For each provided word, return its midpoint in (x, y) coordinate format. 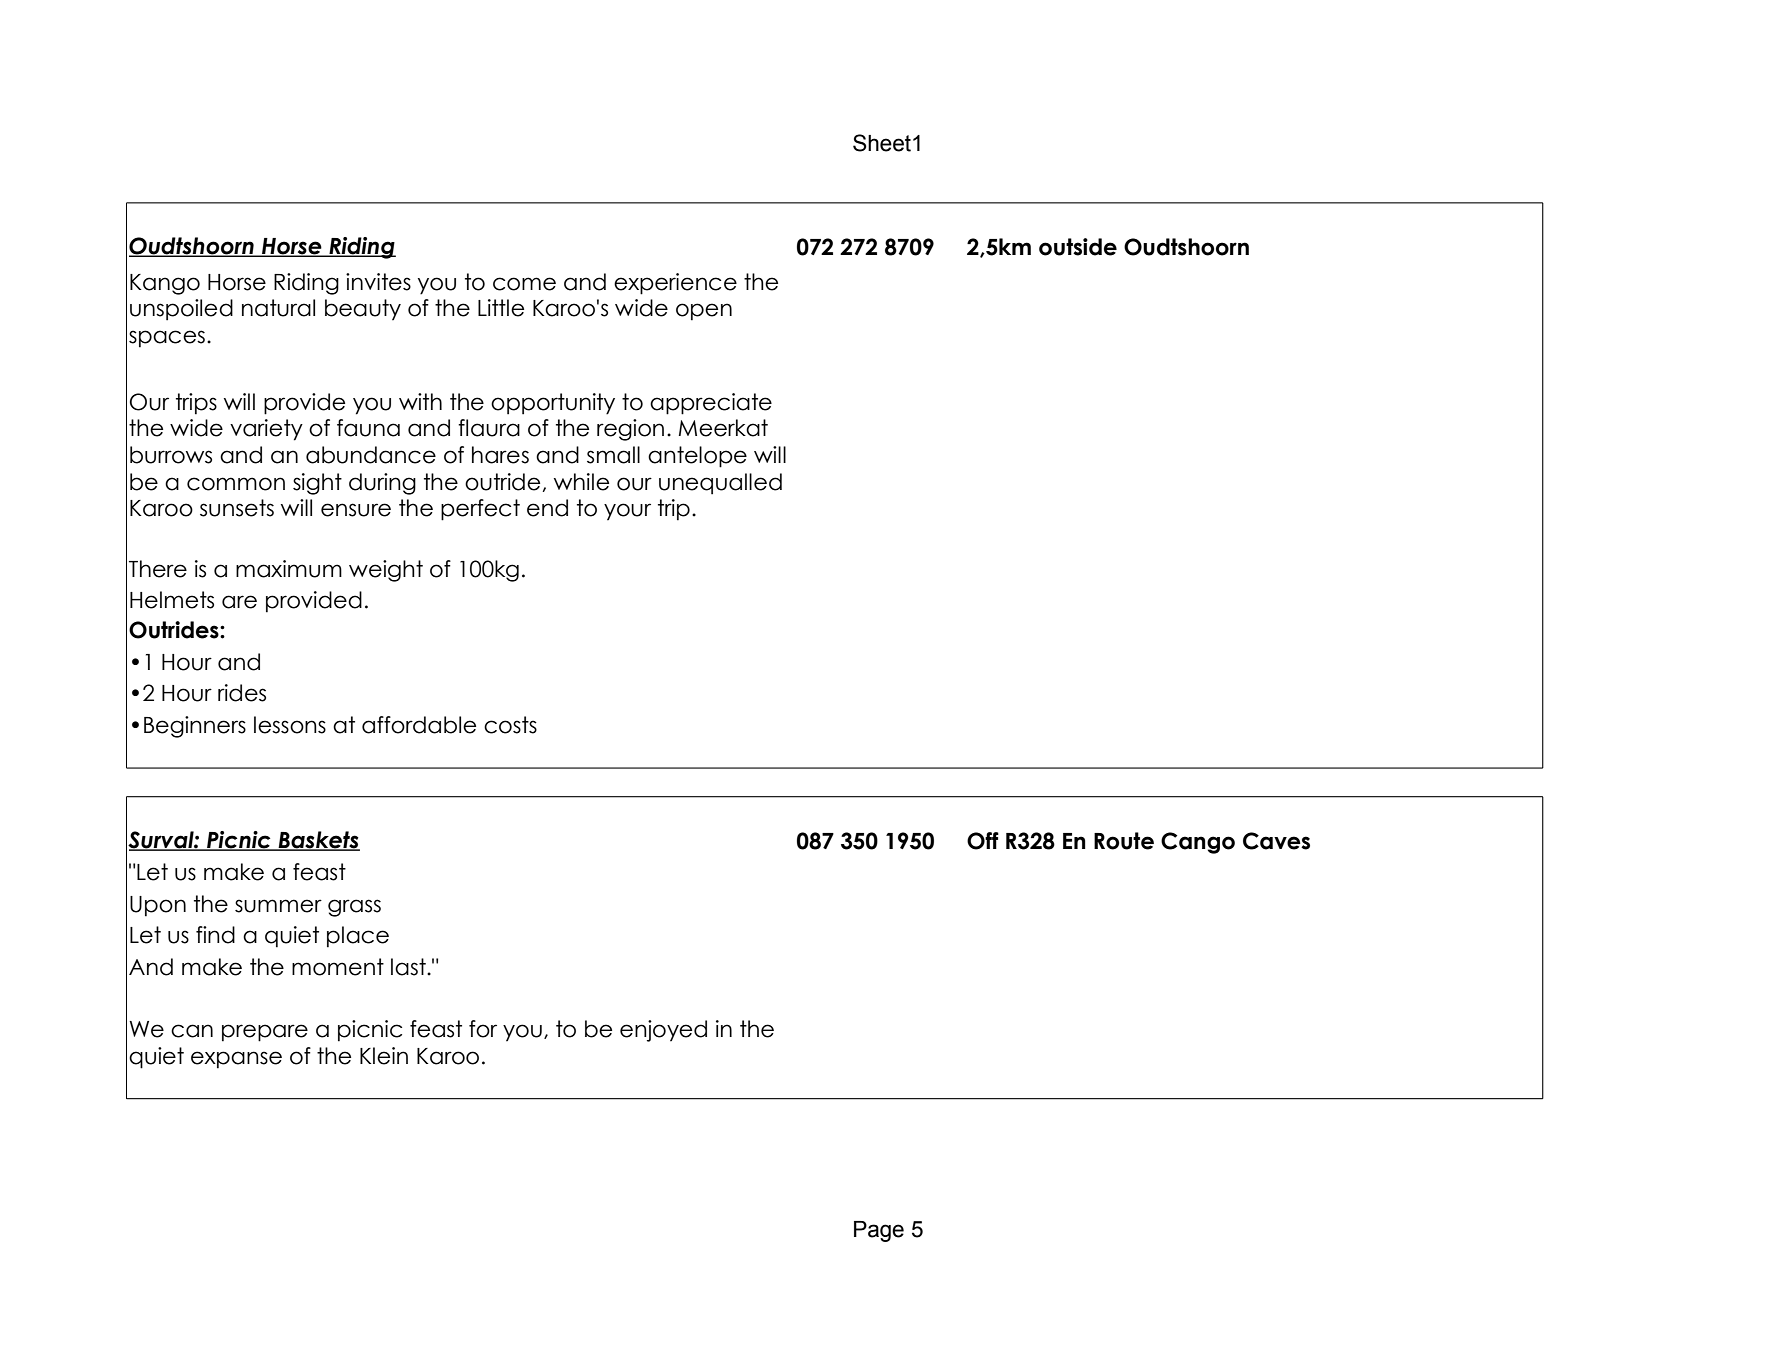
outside (1078, 247)
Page (879, 1231)
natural (278, 308)
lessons (290, 725)
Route (1124, 841)
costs (510, 725)
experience (675, 284)
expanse (236, 1060)
